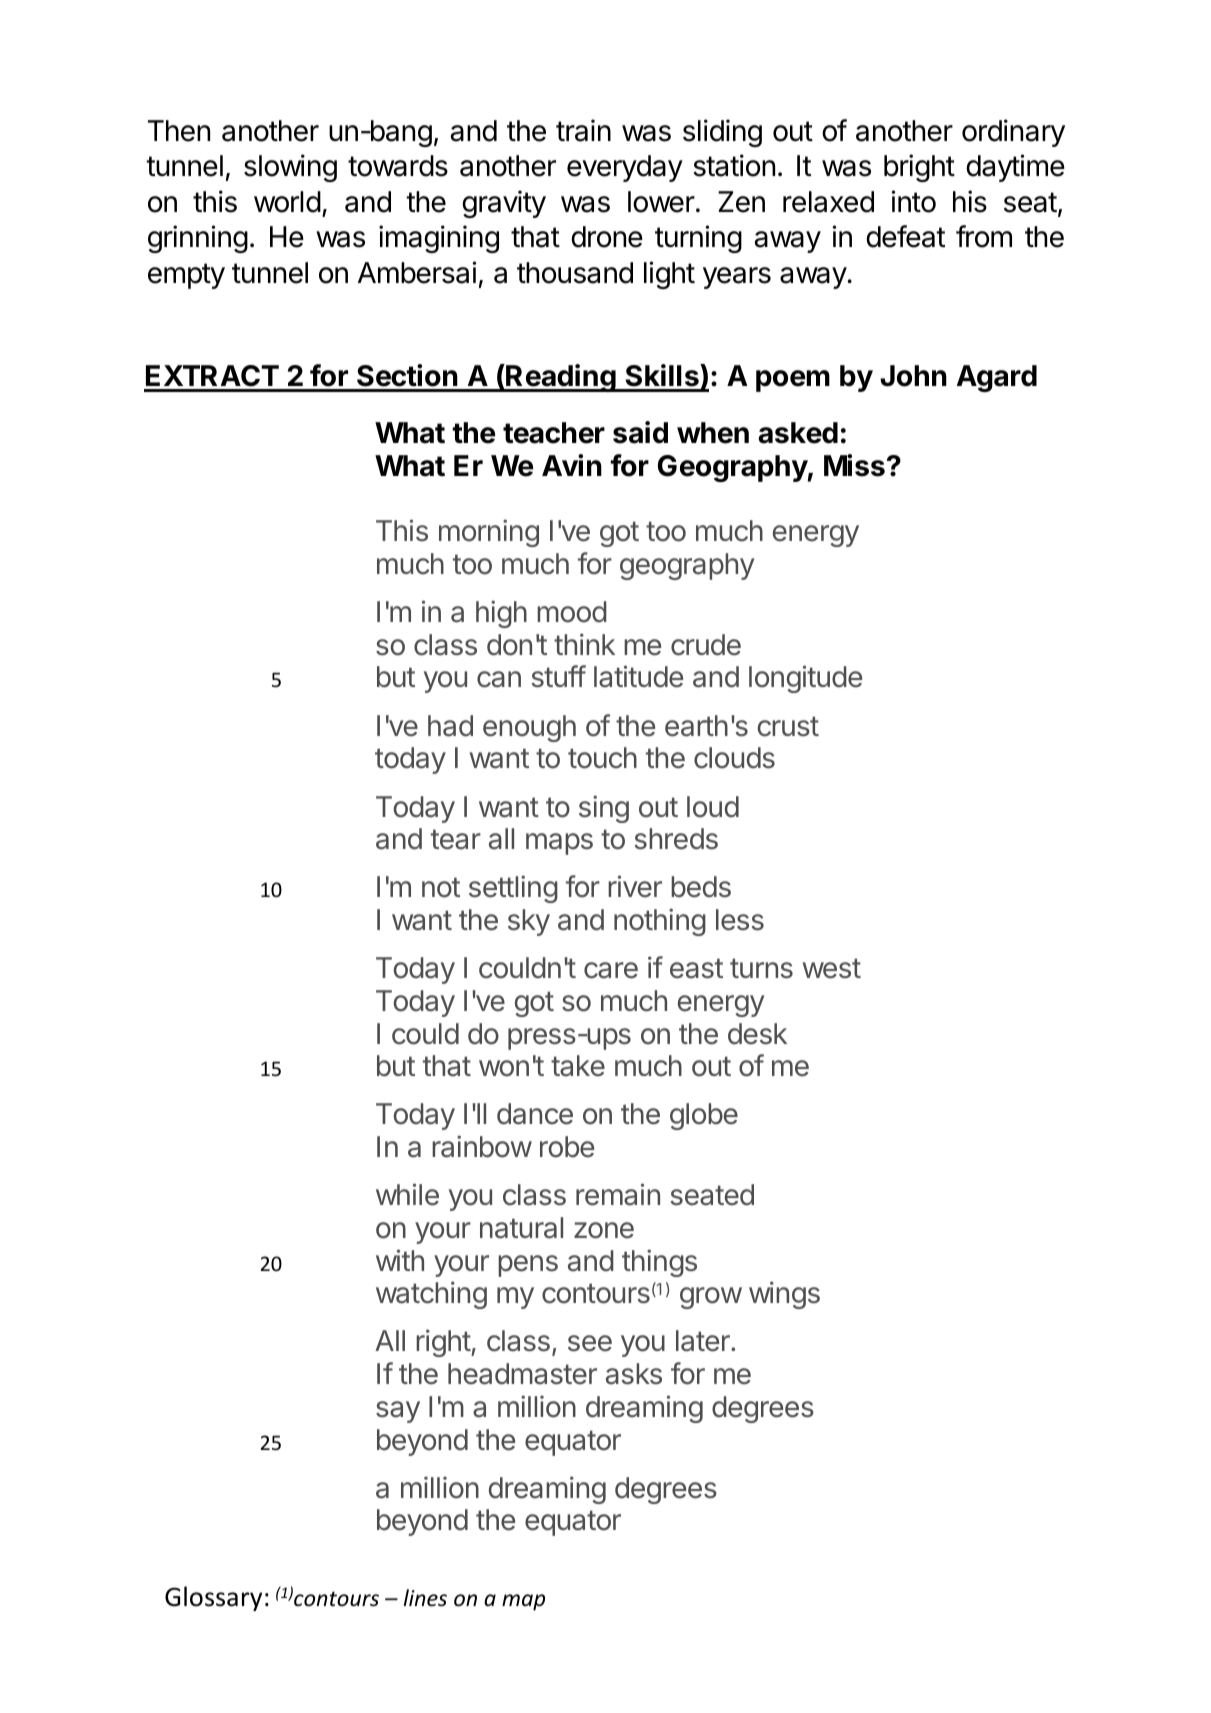 Image resolution: width=1211 pixels, height=1713 pixels. What do you see at coordinates (913, 201) in the screenshot?
I see `into` at bounding box center [913, 201].
